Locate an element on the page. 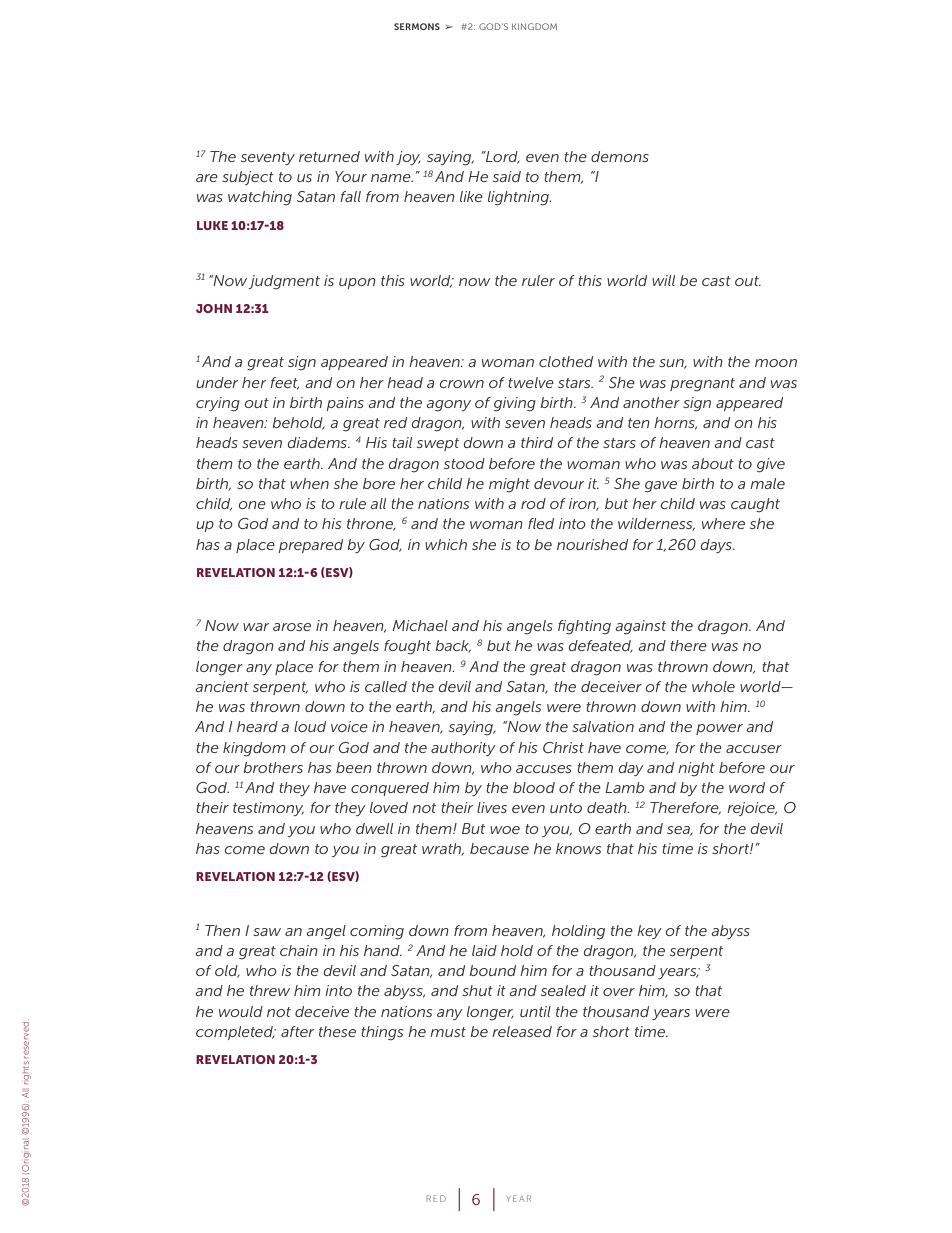  lives is located at coordinates (492, 807).
